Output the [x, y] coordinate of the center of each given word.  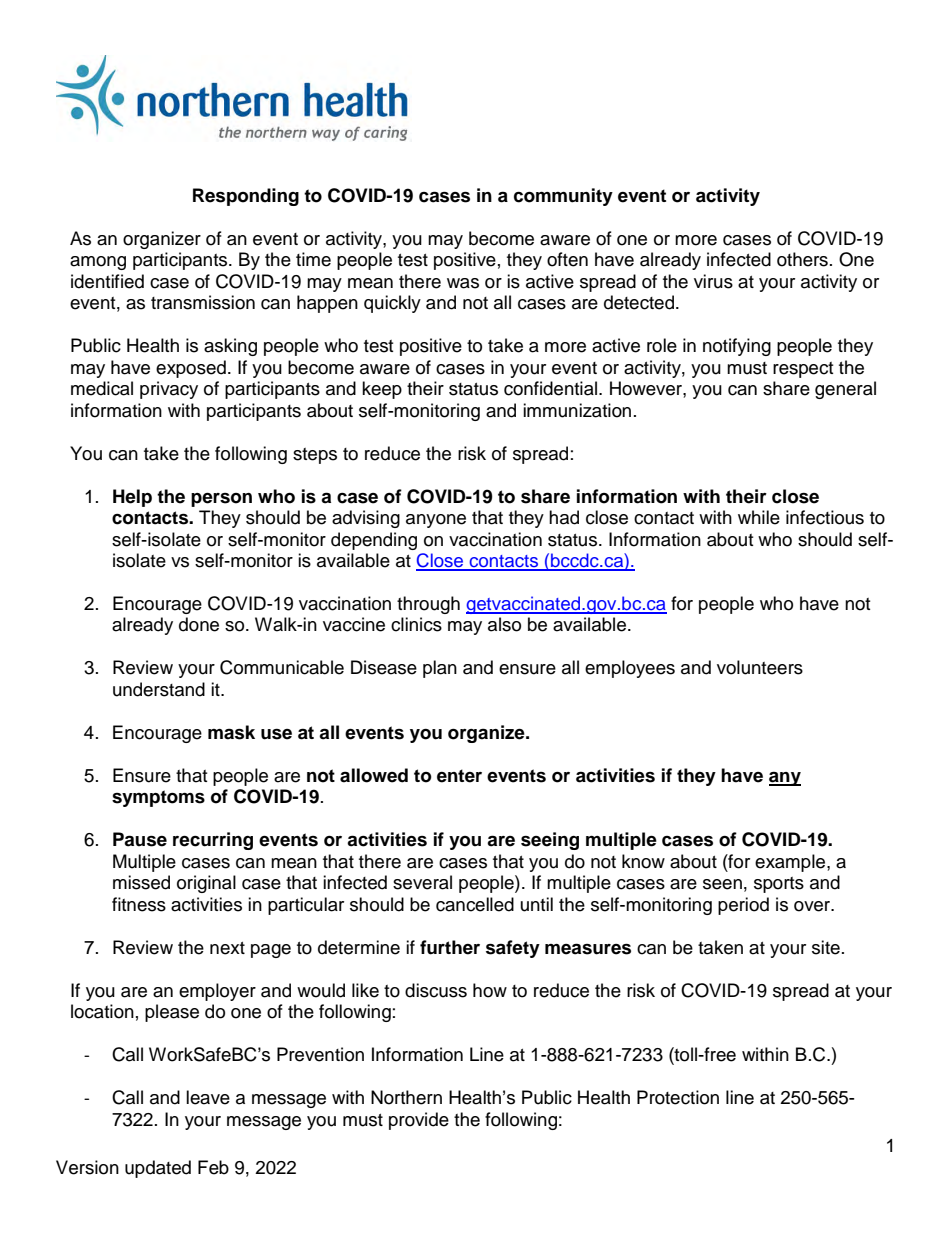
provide [419, 1121]
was [463, 283]
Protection [678, 1097]
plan [440, 669]
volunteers [760, 667]
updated [158, 1169]
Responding [246, 197]
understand [159, 689]
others [802, 259]
